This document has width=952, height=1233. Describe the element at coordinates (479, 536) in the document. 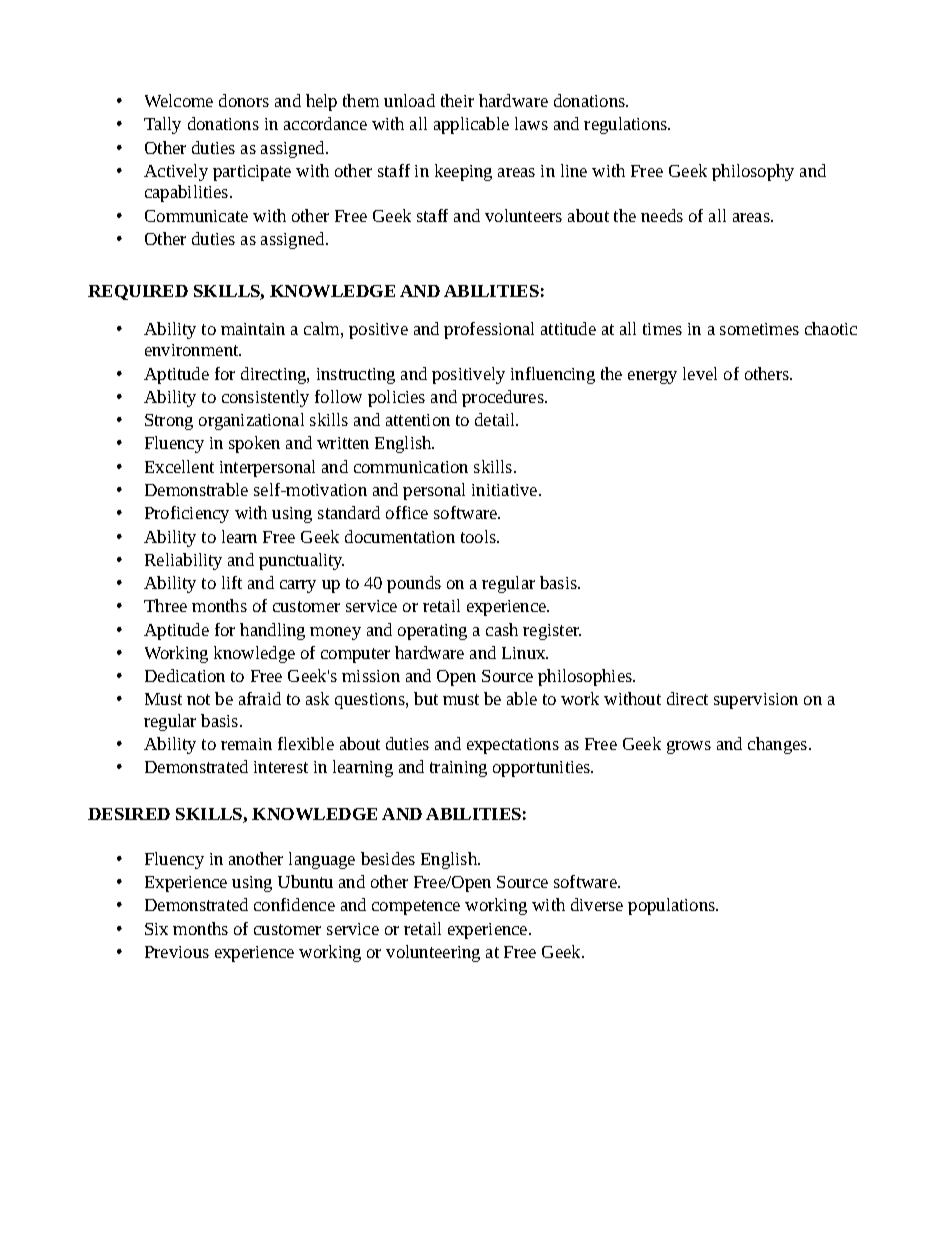

I see `tools` at that location.
